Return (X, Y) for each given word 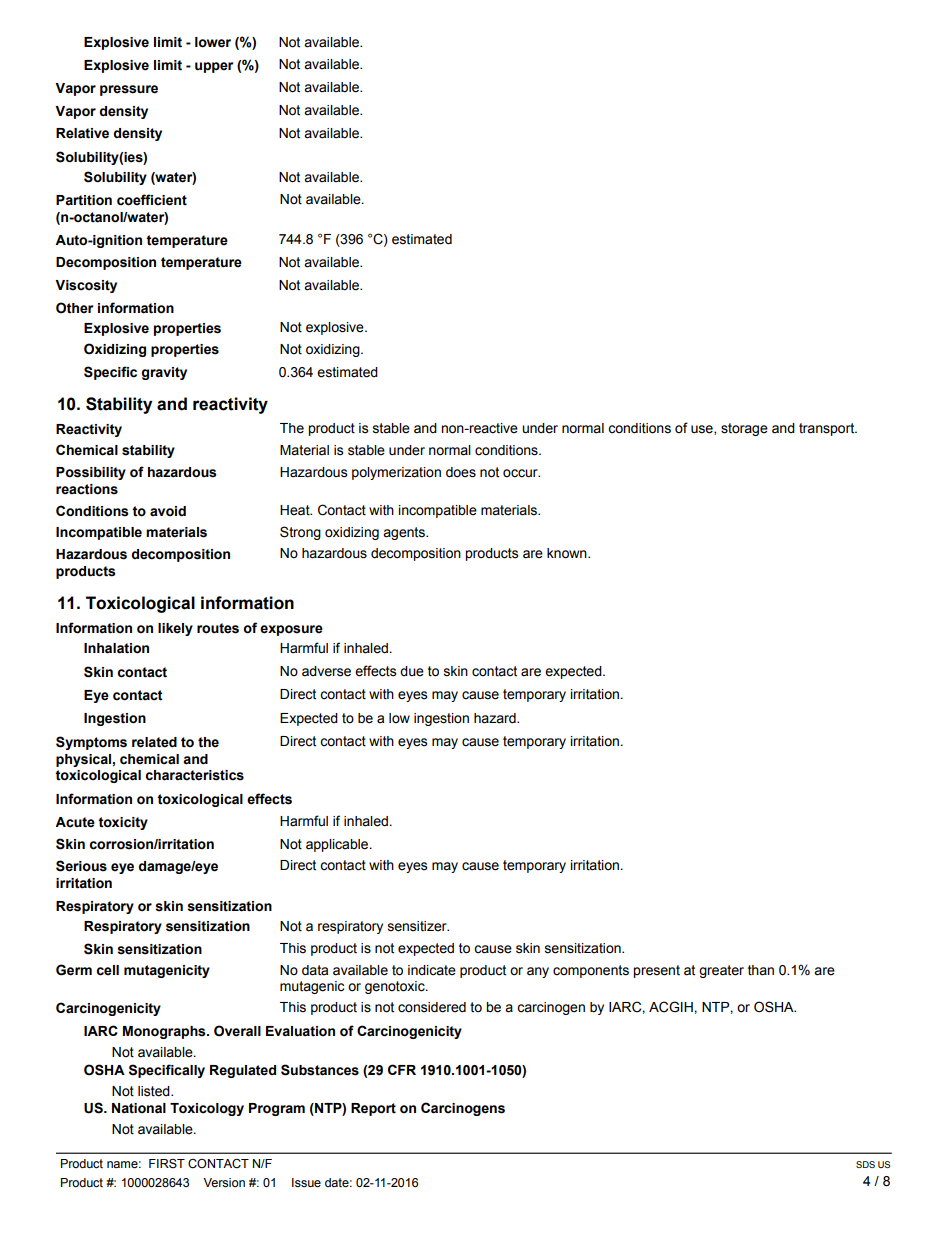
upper (214, 67)
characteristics (195, 775)
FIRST (167, 1164)
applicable (338, 845)
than (761, 970)
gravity (164, 373)
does (461, 472)
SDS (865, 1164)
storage (744, 429)
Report (373, 1109)
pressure (129, 90)
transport (828, 429)
